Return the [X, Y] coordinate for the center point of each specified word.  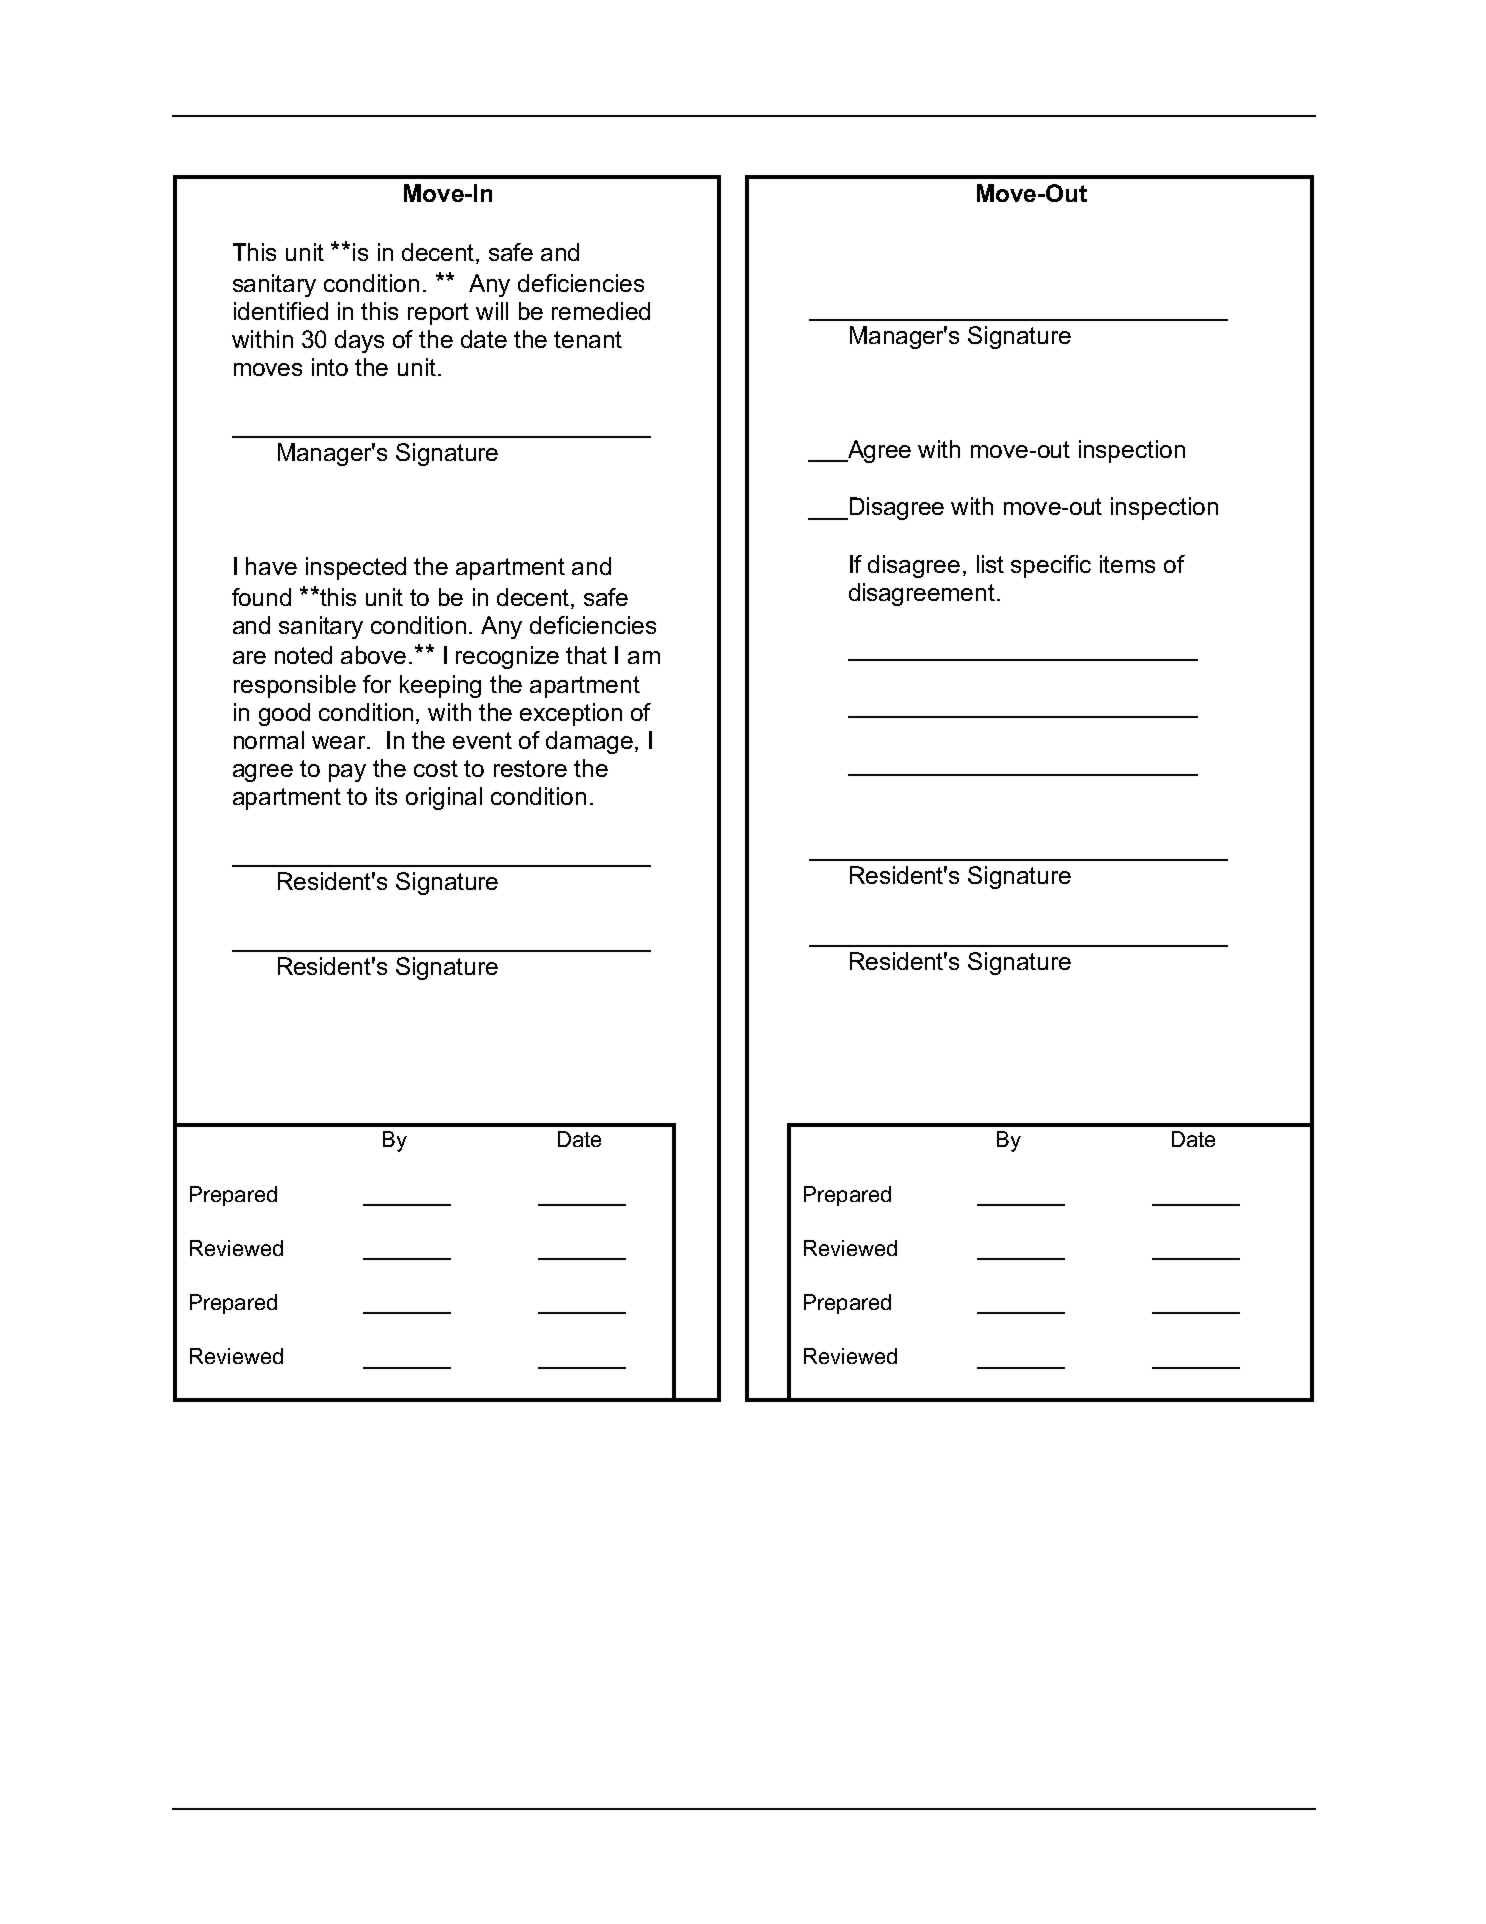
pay [347, 773]
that [586, 655]
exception [571, 714]
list [990, 564]
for [377, 684]
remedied [601, 311]
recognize [507, 657]
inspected [356, 568]
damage [591, 742]
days [359, 341]
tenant [588, 339]
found [261, 597]
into [330, 367]
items [1127, 564]
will [492, 311]
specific [1051, 566]
